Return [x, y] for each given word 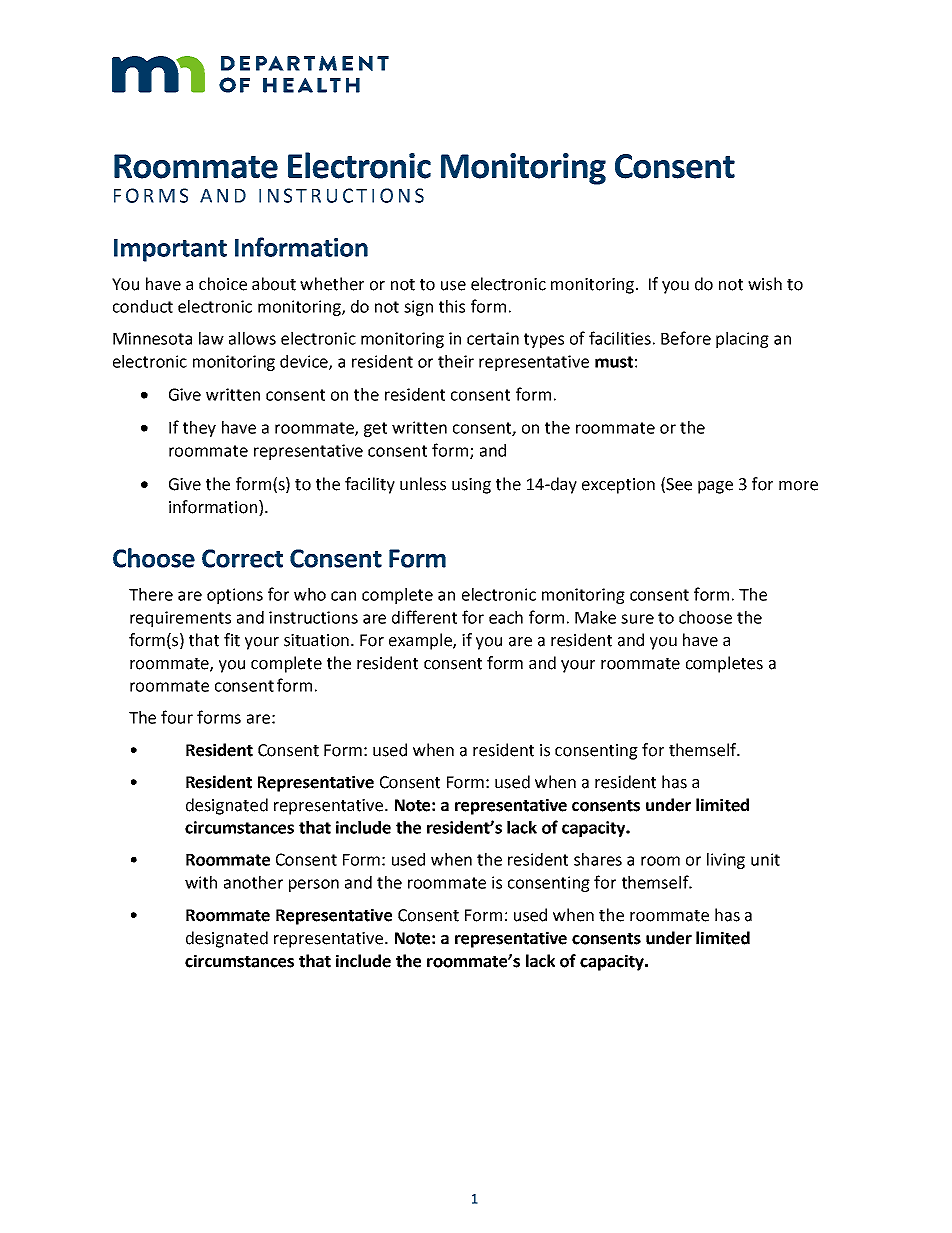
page [715, 487]
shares [598, 859]
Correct [242, 558]
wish [765, 284]
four [177, 717]
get [375, 429]
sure [637, 619]
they [199, 429]
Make [595, 617]
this [452, 306]
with [201, 882]
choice [223, 284]
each [506, 617]
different [424, 617]
